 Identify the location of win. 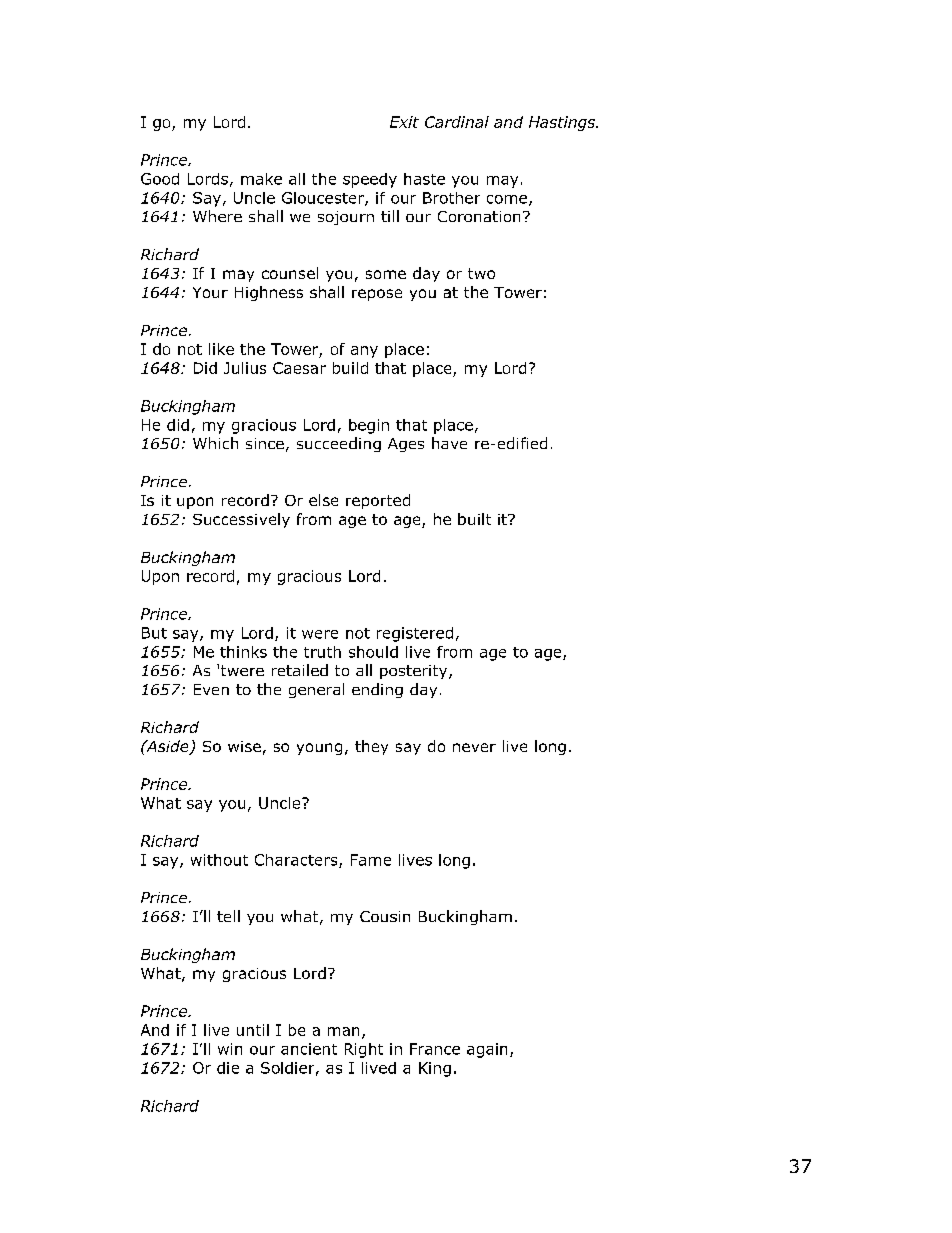
(230, 1049).
